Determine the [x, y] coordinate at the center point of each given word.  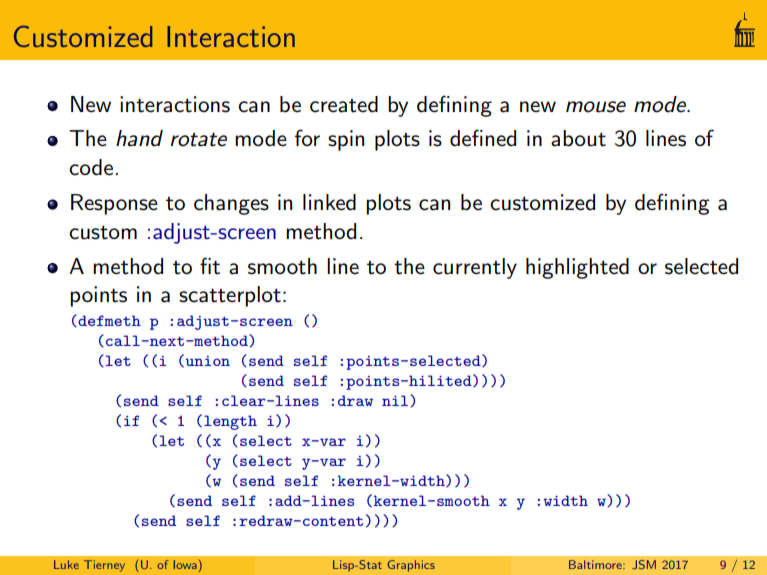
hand [139, 138]
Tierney [104, 566]
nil [396, 400]
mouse [596, 107]
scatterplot [230, 296]
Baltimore [596, 564]
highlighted [577, 268]
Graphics [411, 566]
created [344, 104]
